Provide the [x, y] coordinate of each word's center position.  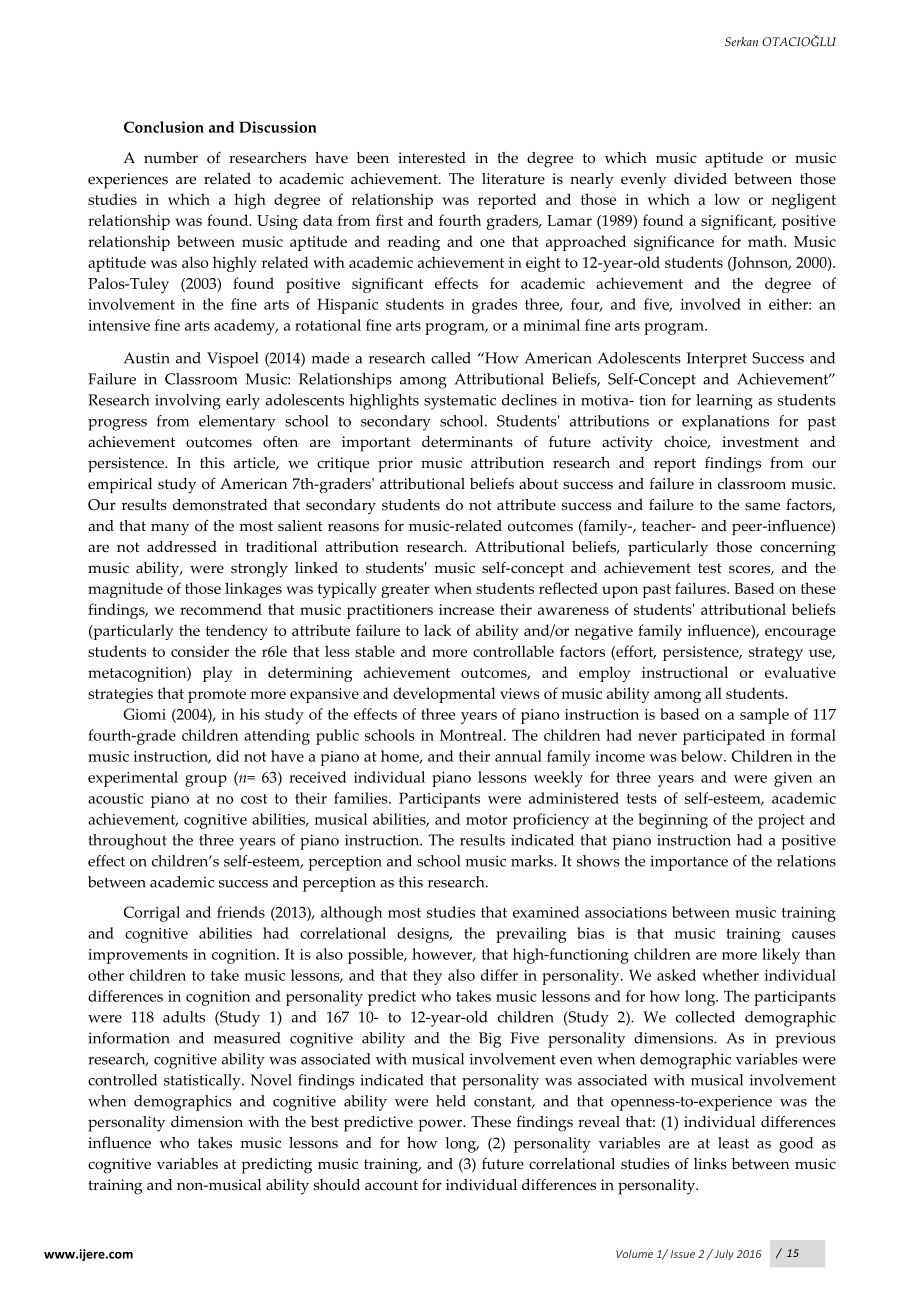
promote [217, 696]
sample [764, 716]
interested [432, 158]
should [337, 1185]
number [171, 158]
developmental [444, 695]
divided [700, 179]
